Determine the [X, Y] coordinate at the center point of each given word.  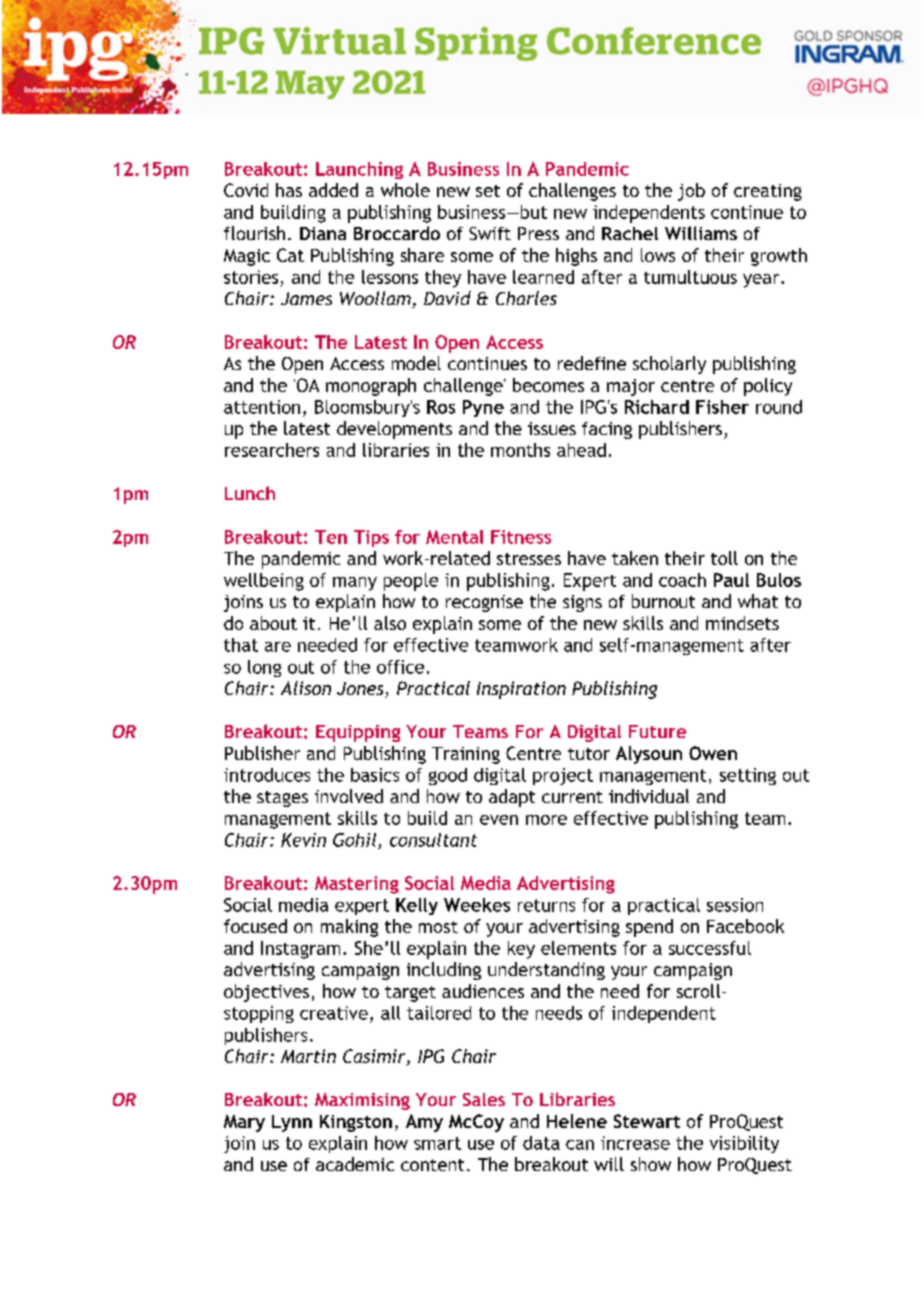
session [735, 905]
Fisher [722, 407]
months [520, 450]
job [691, 192]
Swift [490, 233]
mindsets [742, 623]
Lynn [292, 1123]
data [541, 1143]
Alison [306, 688]
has [289, 190]
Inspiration [521, 690]
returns [546, 905]
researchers [272, 450]
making [349, 928]
